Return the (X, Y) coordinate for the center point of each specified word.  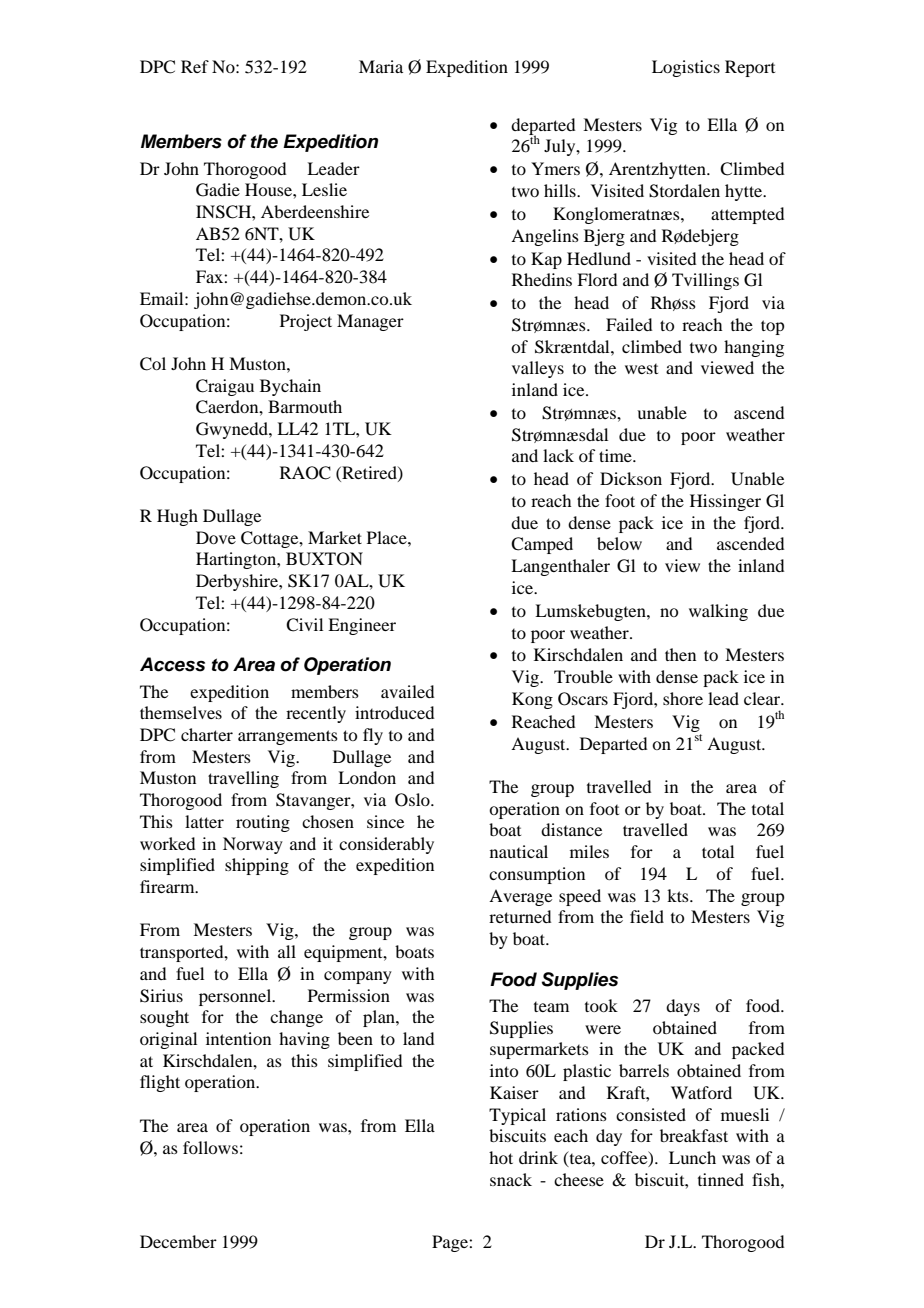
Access (172, 664)
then (680, 654)
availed (407, 691)
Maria (381, 66)
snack (511, 1179)
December (178, 1241)
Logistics (686, 68)
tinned (721, 1179)
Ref (195, 66)
